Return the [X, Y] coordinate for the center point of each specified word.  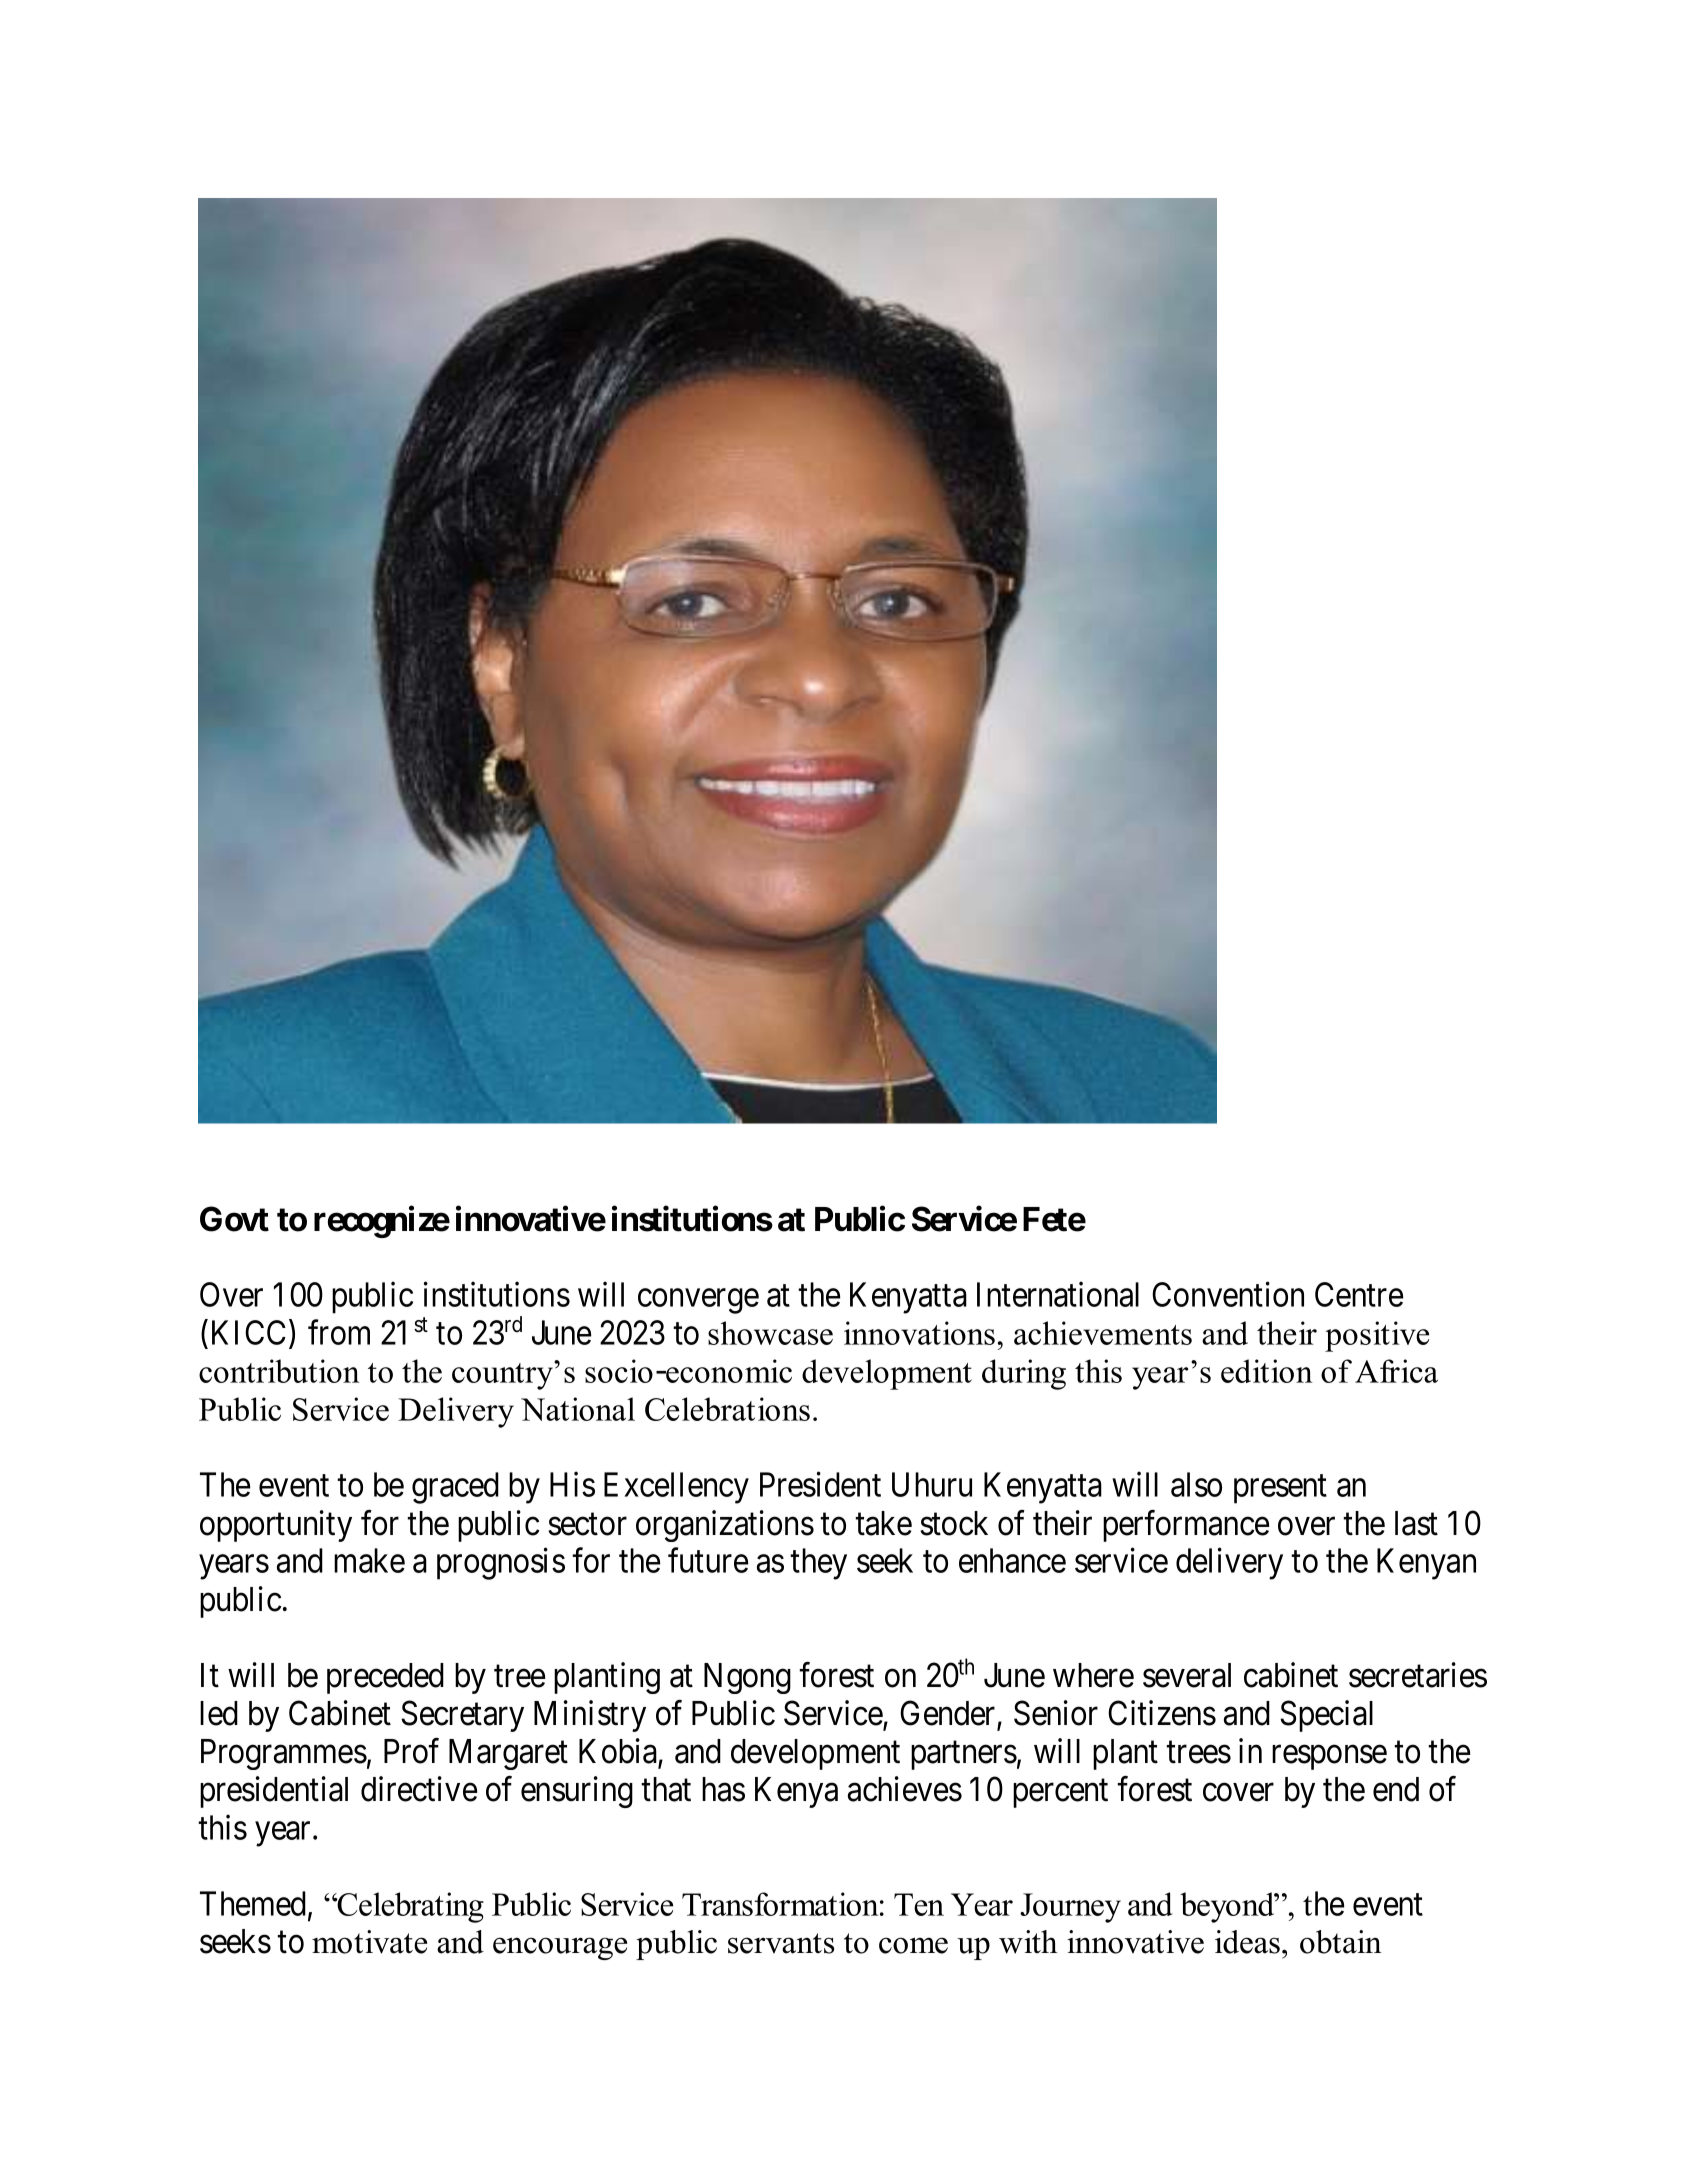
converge [698, 1301]
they [818, 1564]
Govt [234, 1219]
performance [1186, 1526]
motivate [369, 1942]
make [369, 1560]
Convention [1228, 1294]
